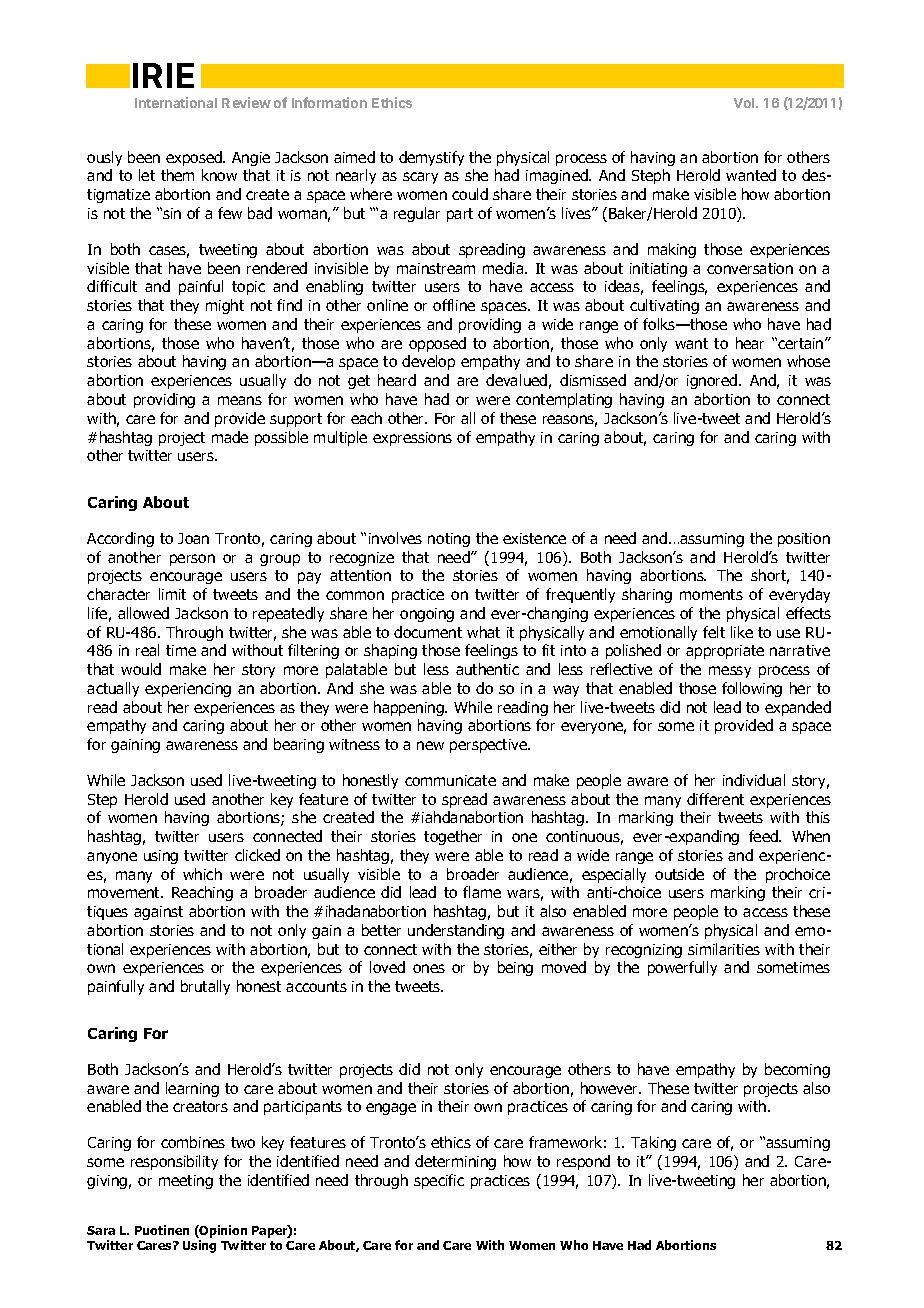 The height and width of the page is (1308, 924). I want to click on making, so click(672, 250).
